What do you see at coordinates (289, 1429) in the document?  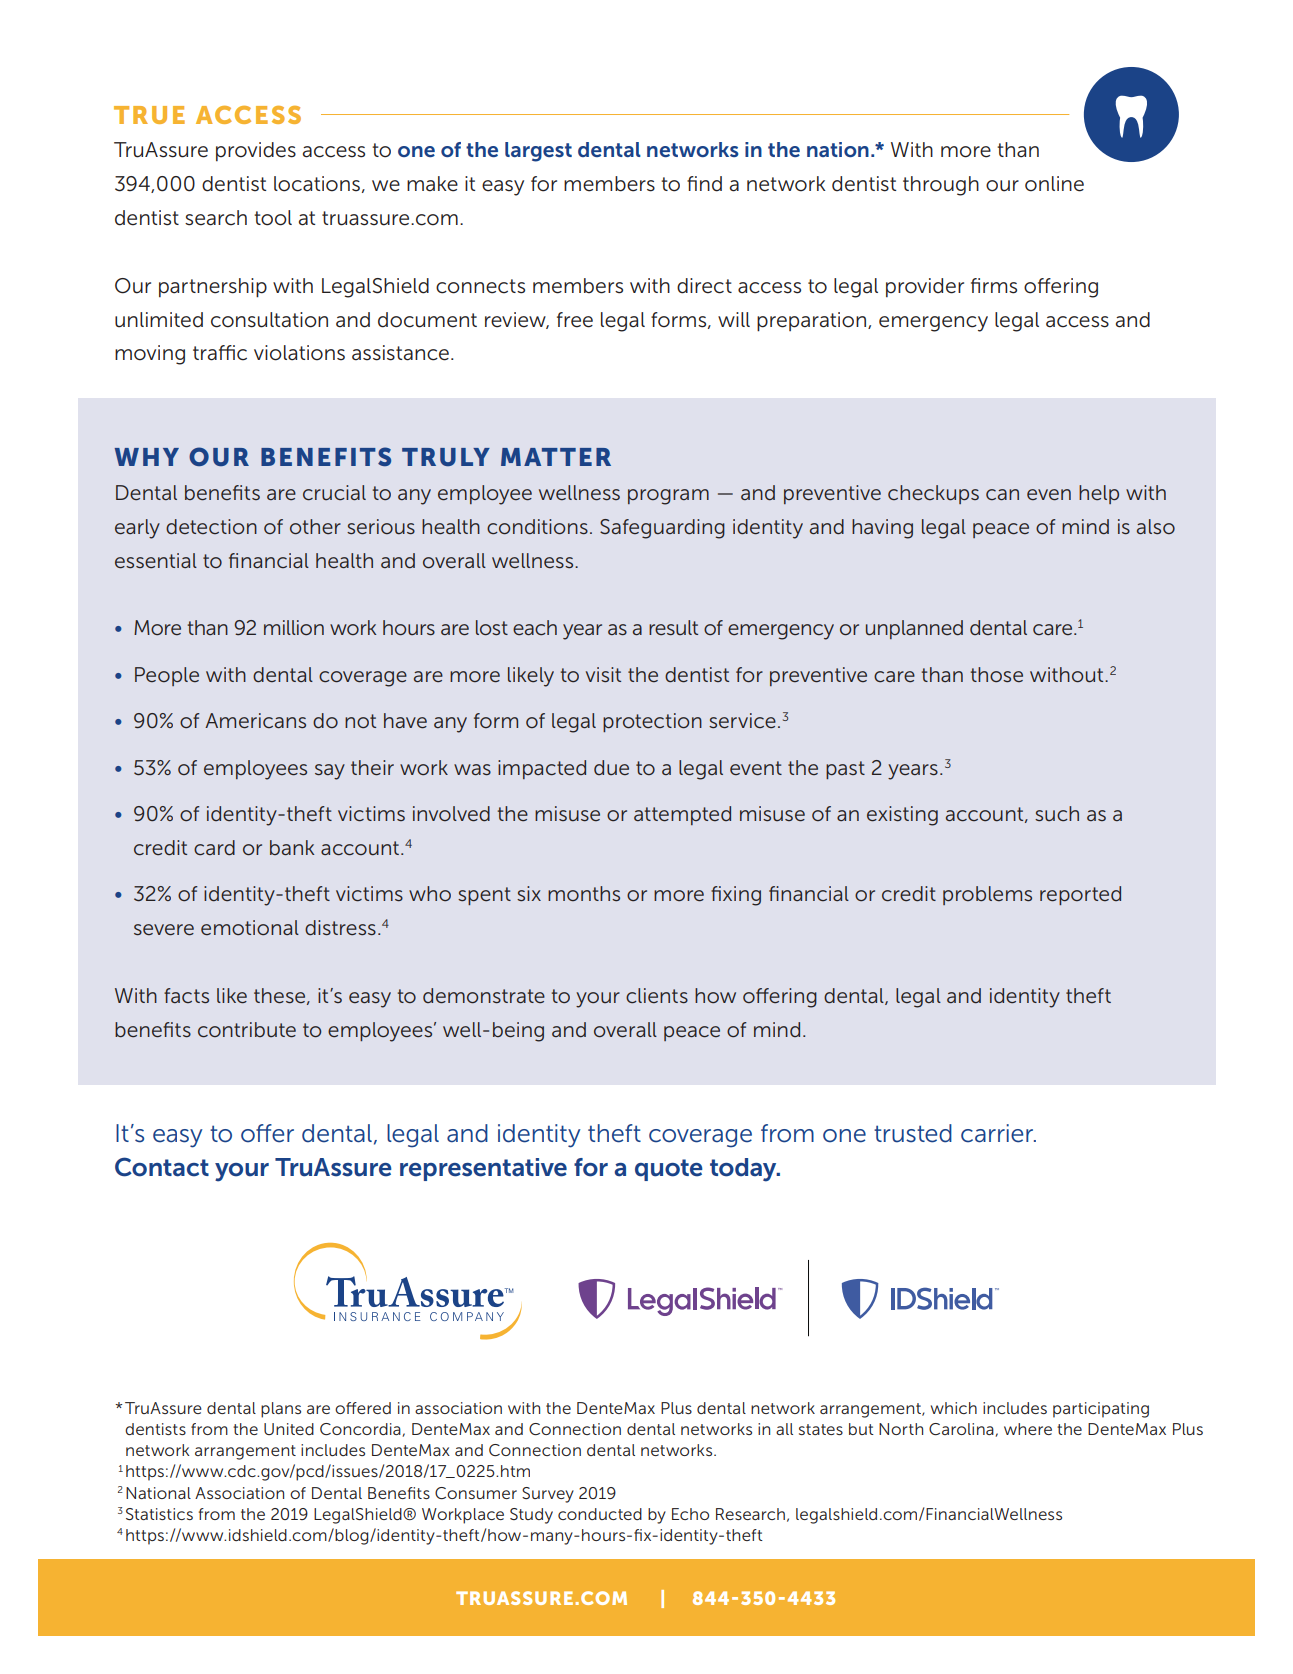 I see `United` at bounding box center [289, 1429].
